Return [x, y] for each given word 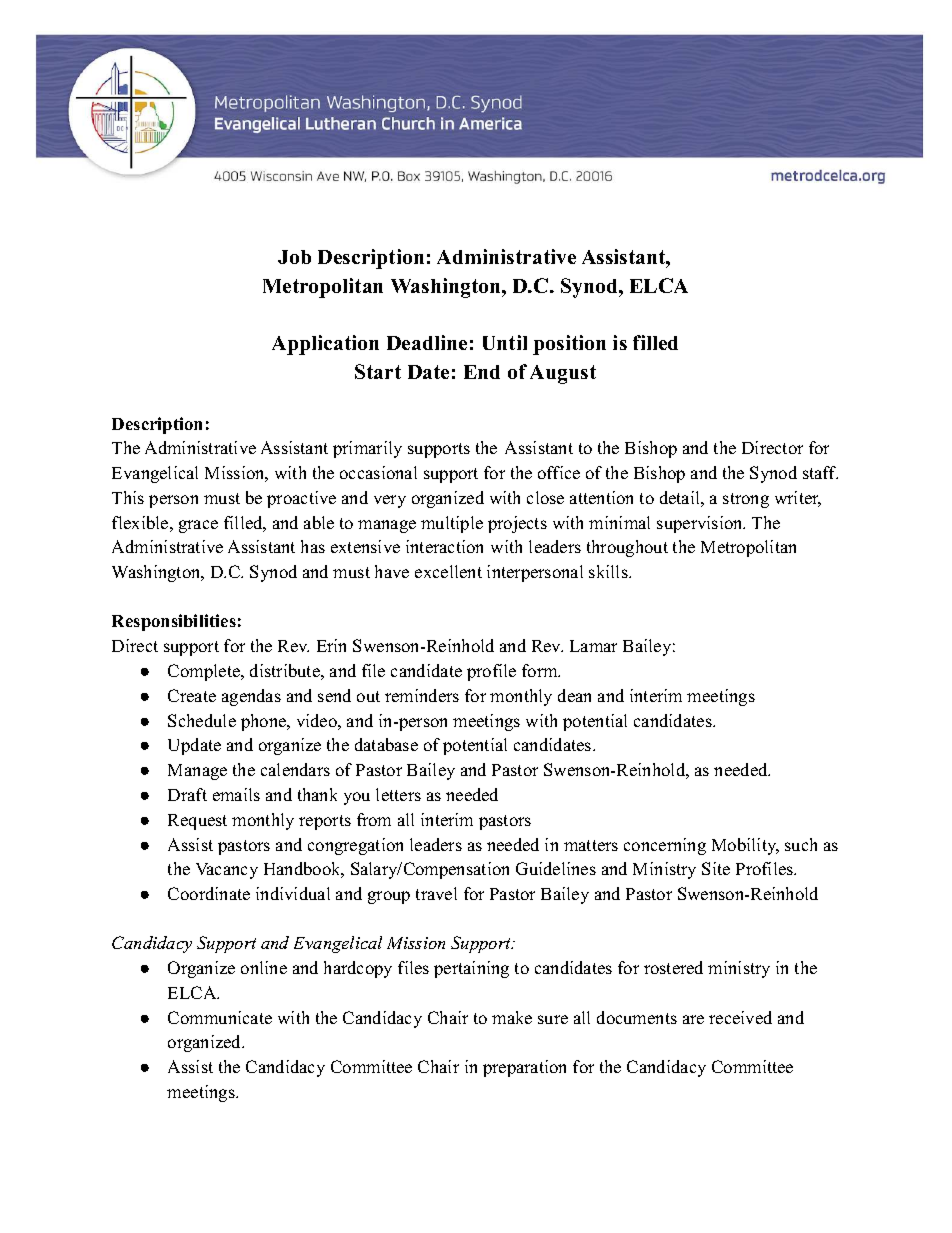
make [512, 1017]
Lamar [593, 646]
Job [294, 257]
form [541, 670]
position [569, 345]
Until [505, 342]
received [740, 1017]
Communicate [220, 1017]
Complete [205, 672]
